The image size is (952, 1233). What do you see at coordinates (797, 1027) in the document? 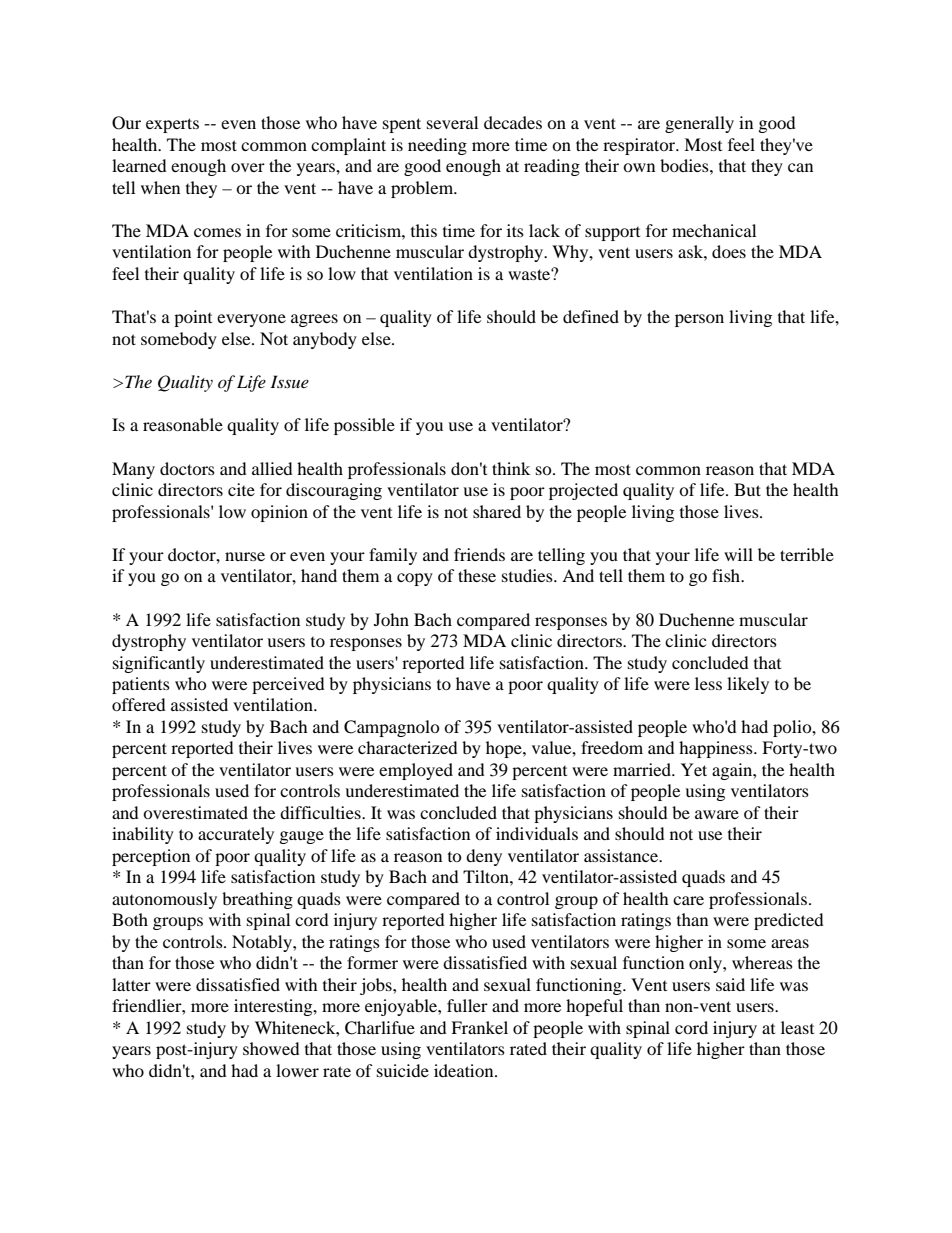
I see `least` at bounding box center [797, 1027].
